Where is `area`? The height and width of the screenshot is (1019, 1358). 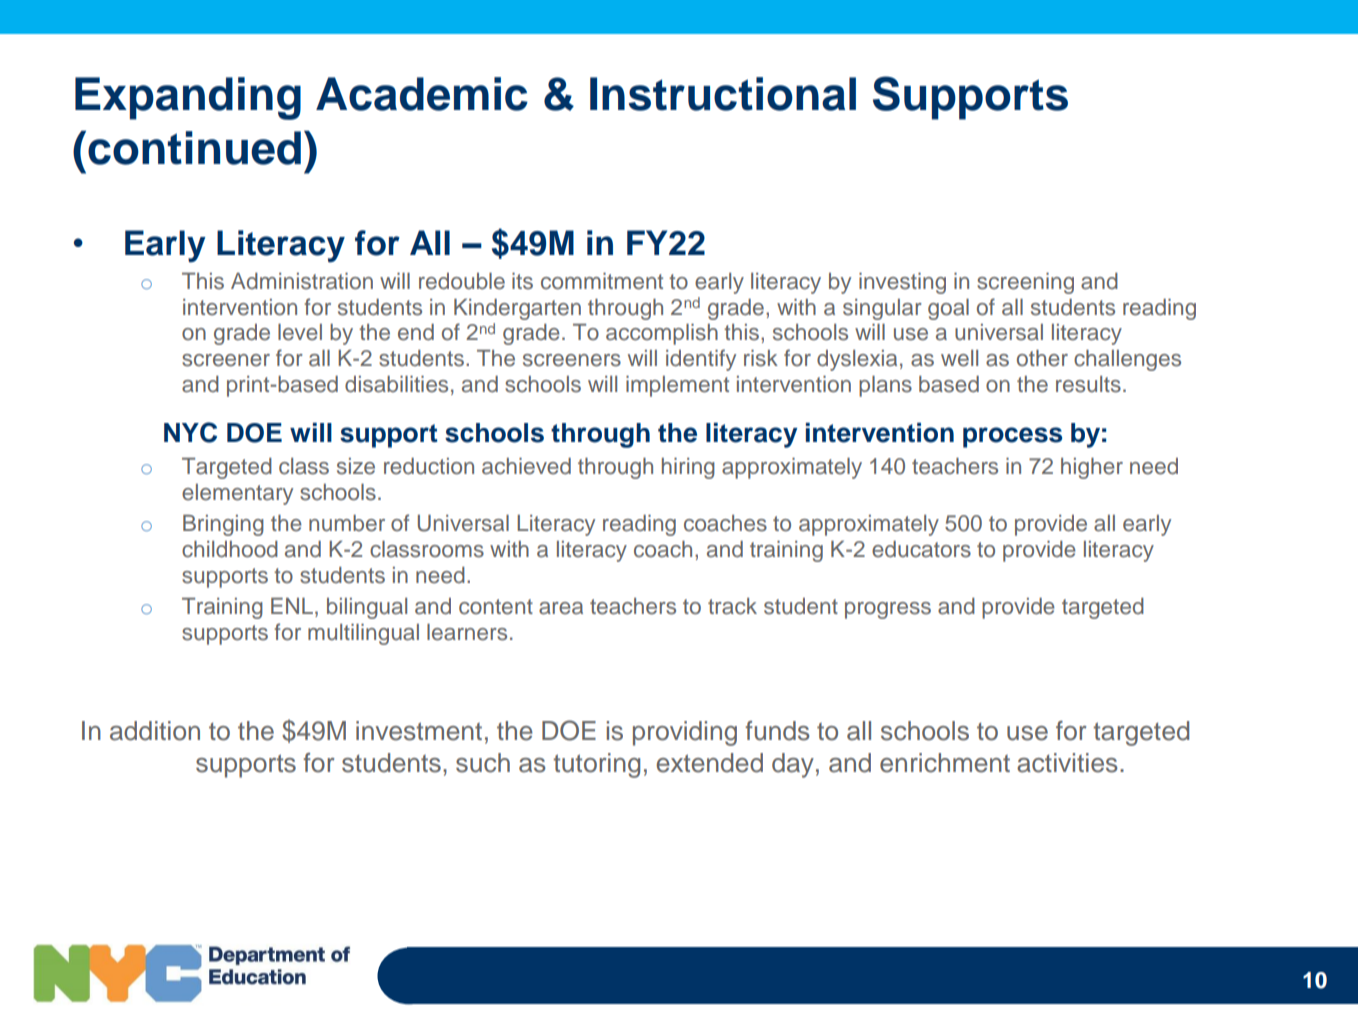 area is located at coordinates (561, 608).
